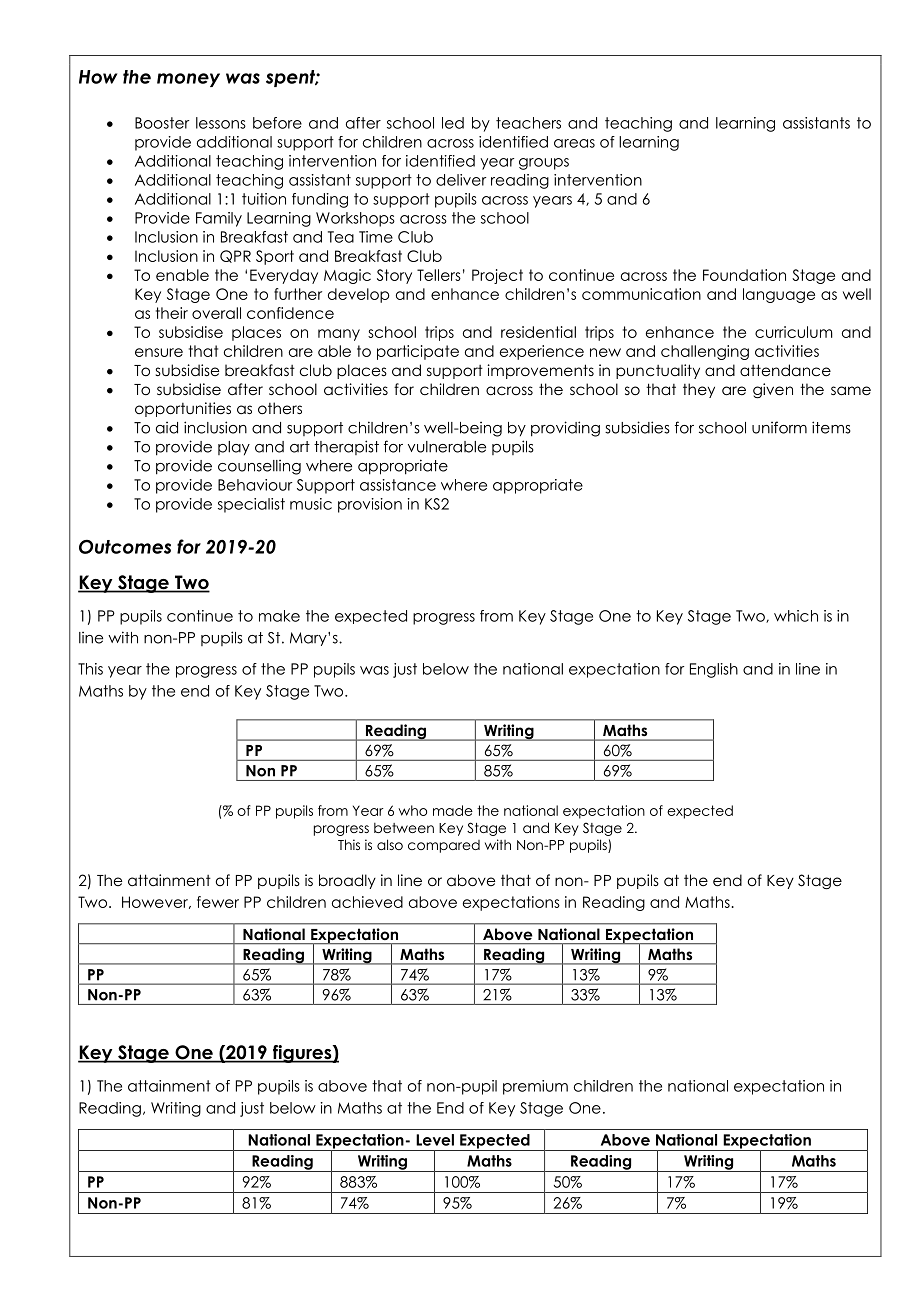 The height and width of the page is (1308, 924). What do you see at coordinates (535, 1087) in the page?
I see `premium` at bounding box center [535, 1087].
